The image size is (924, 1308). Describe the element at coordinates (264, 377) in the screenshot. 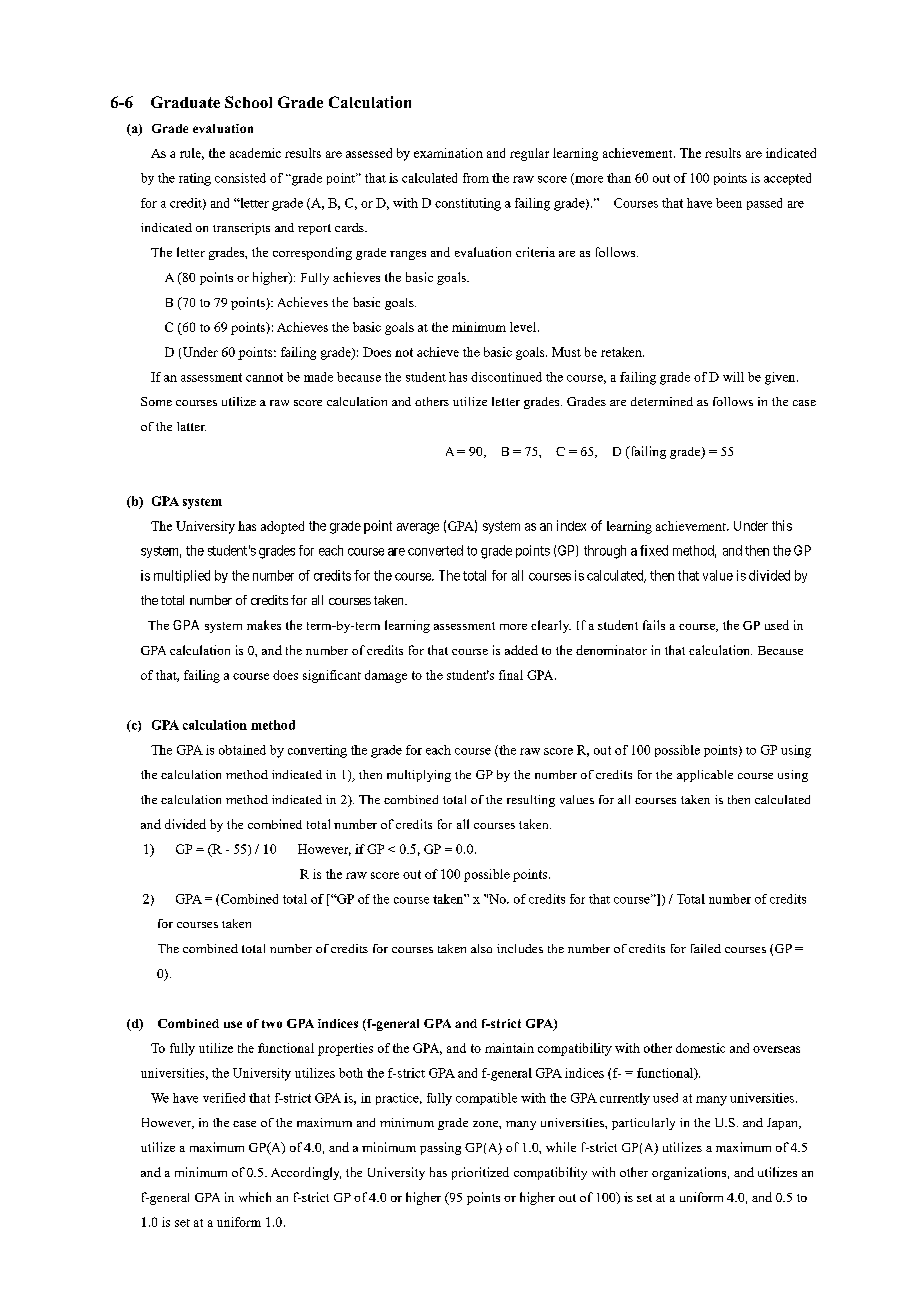

I see `cannot` at that location.
